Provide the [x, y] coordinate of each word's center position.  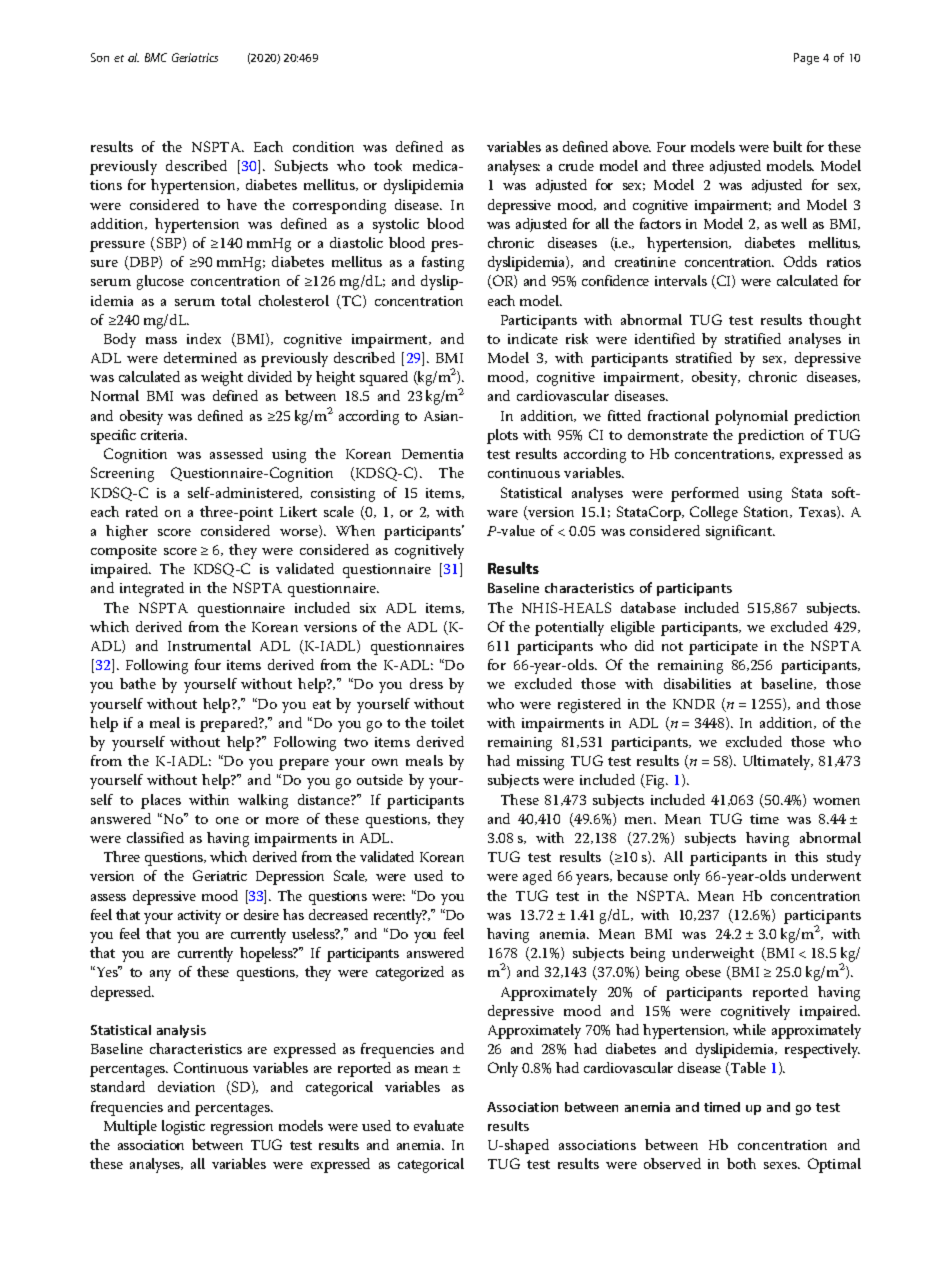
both [741, 1163]
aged [537, 877]
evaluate [439, 1125]
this [806, 856]
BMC [156, 57]
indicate [533, 338]
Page [806, 59]
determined [200, 357]
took [388, 165]
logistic [183, 1127]
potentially [569, 628]
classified [155, 837]
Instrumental [209, 645]
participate [723, 648]
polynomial [751, 417]
